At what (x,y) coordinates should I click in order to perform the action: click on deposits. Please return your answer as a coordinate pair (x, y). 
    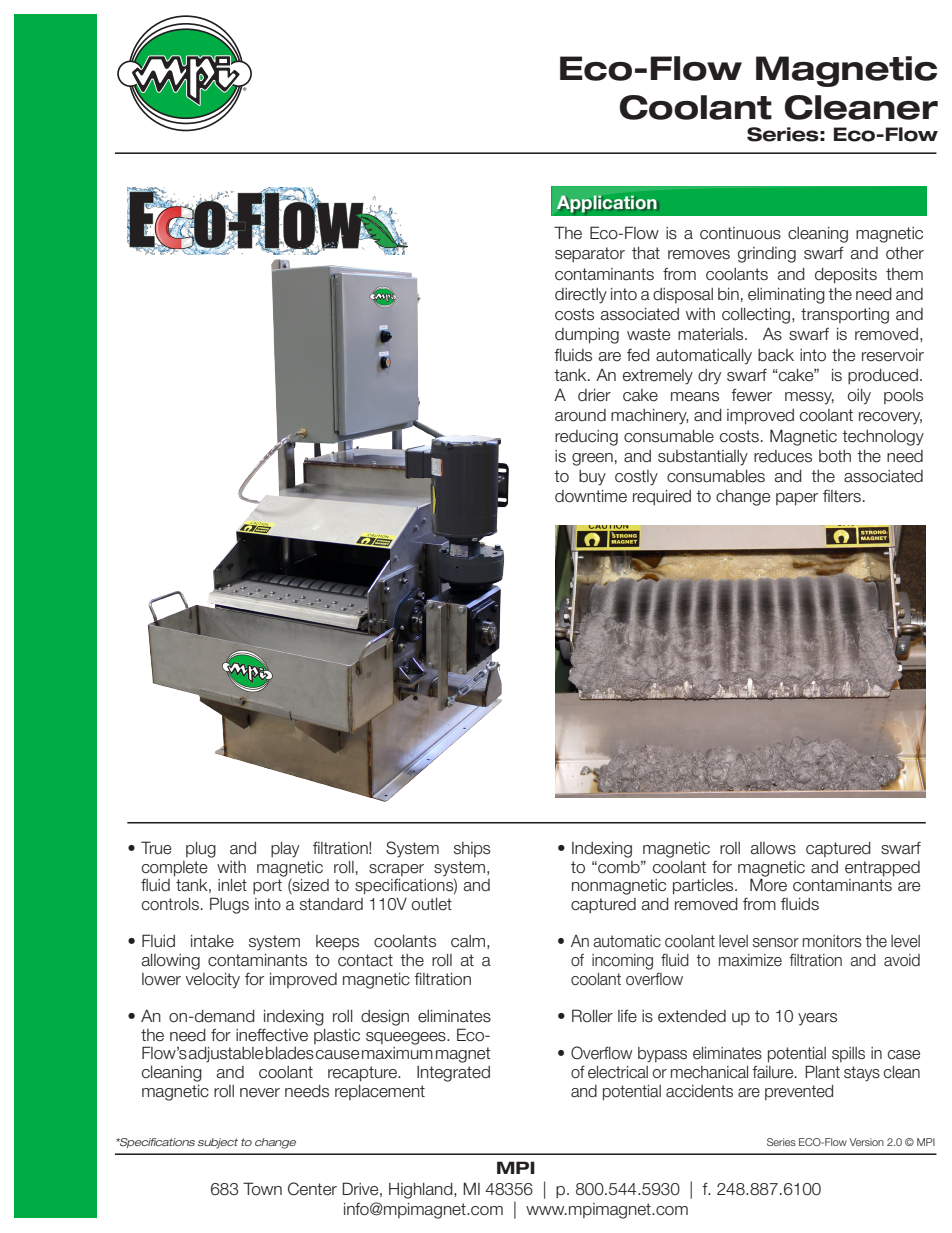
    Looking at the image, I should click on (846, 276).
